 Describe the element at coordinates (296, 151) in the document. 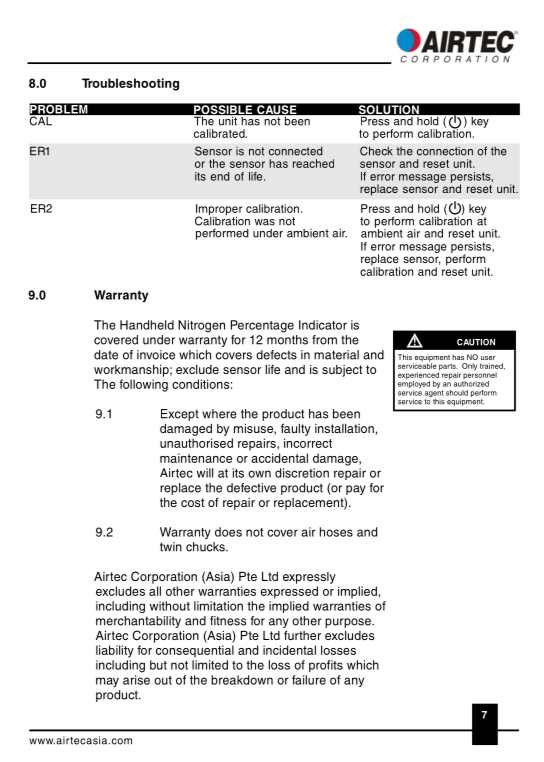

I see `connected` at that location.
